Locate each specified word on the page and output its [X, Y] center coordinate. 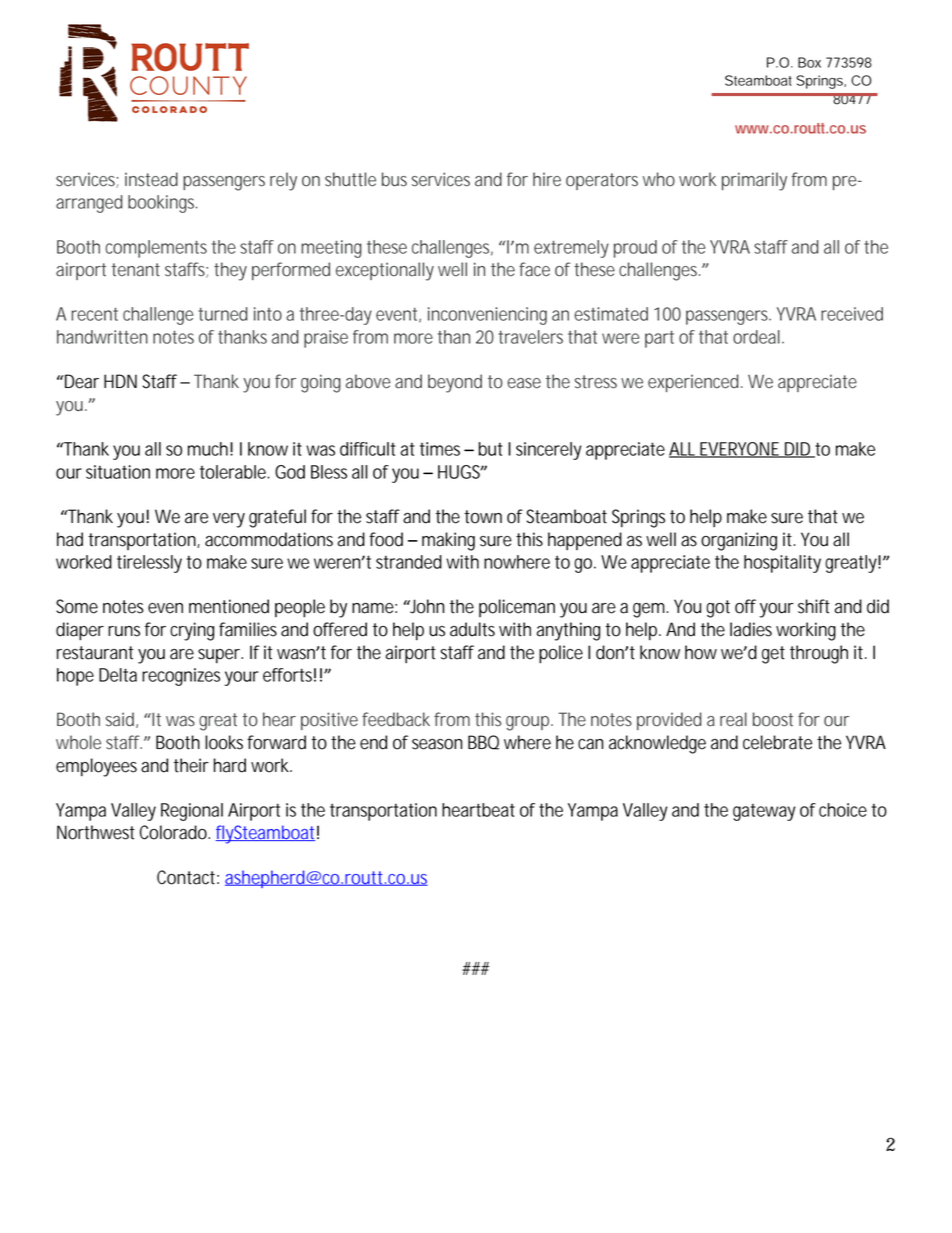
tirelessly [149, 564]
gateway [764, 812]
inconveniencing [487, 316]
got [718, 609]
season [437, 744]
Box [809, 62]
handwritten [102, 337]
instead [151, 179]
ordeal [756, 337]
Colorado [173, 832]
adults [472, 629]
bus [394, 179]
